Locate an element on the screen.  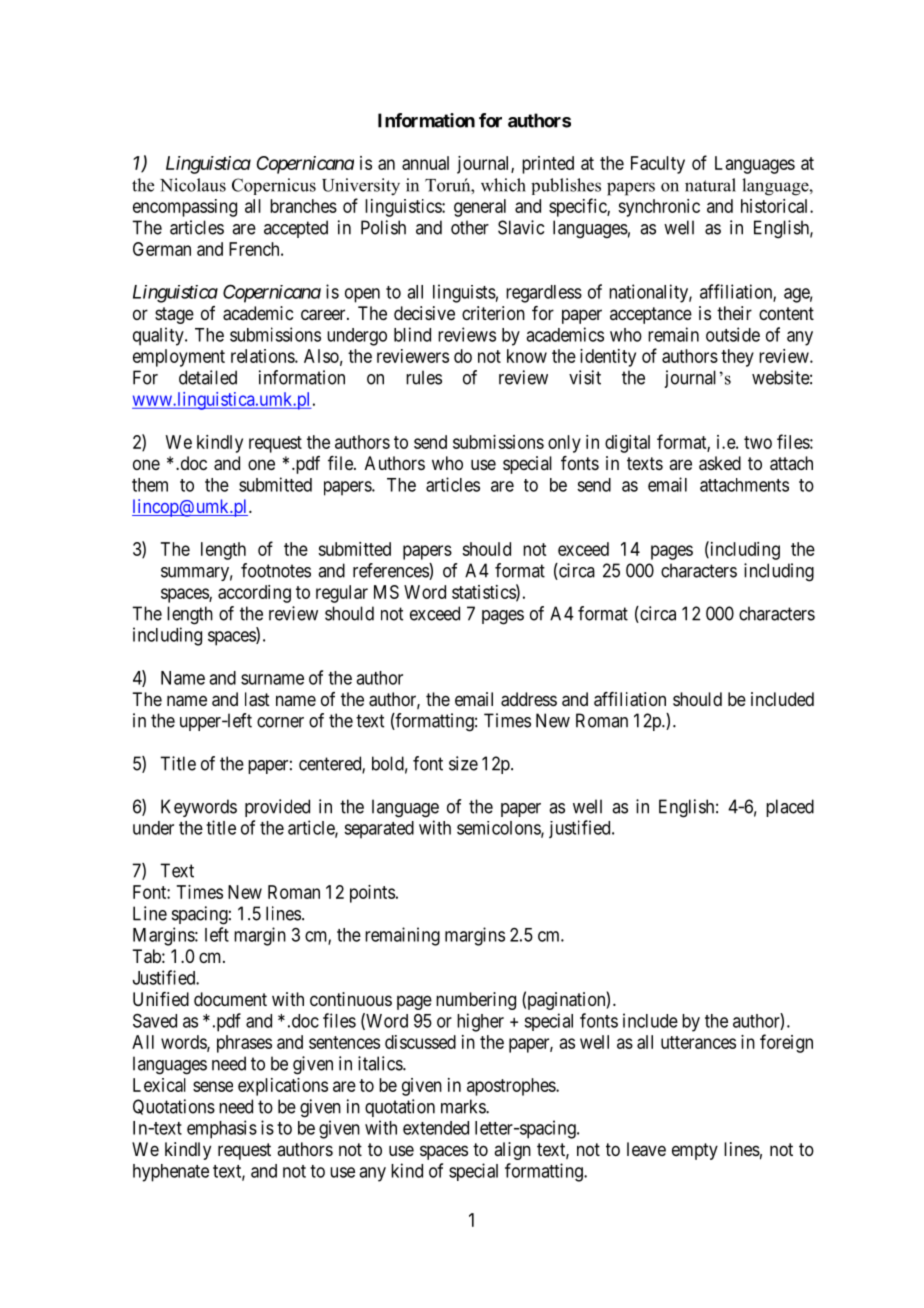
encompassing is located at coordinates (185, 208).
